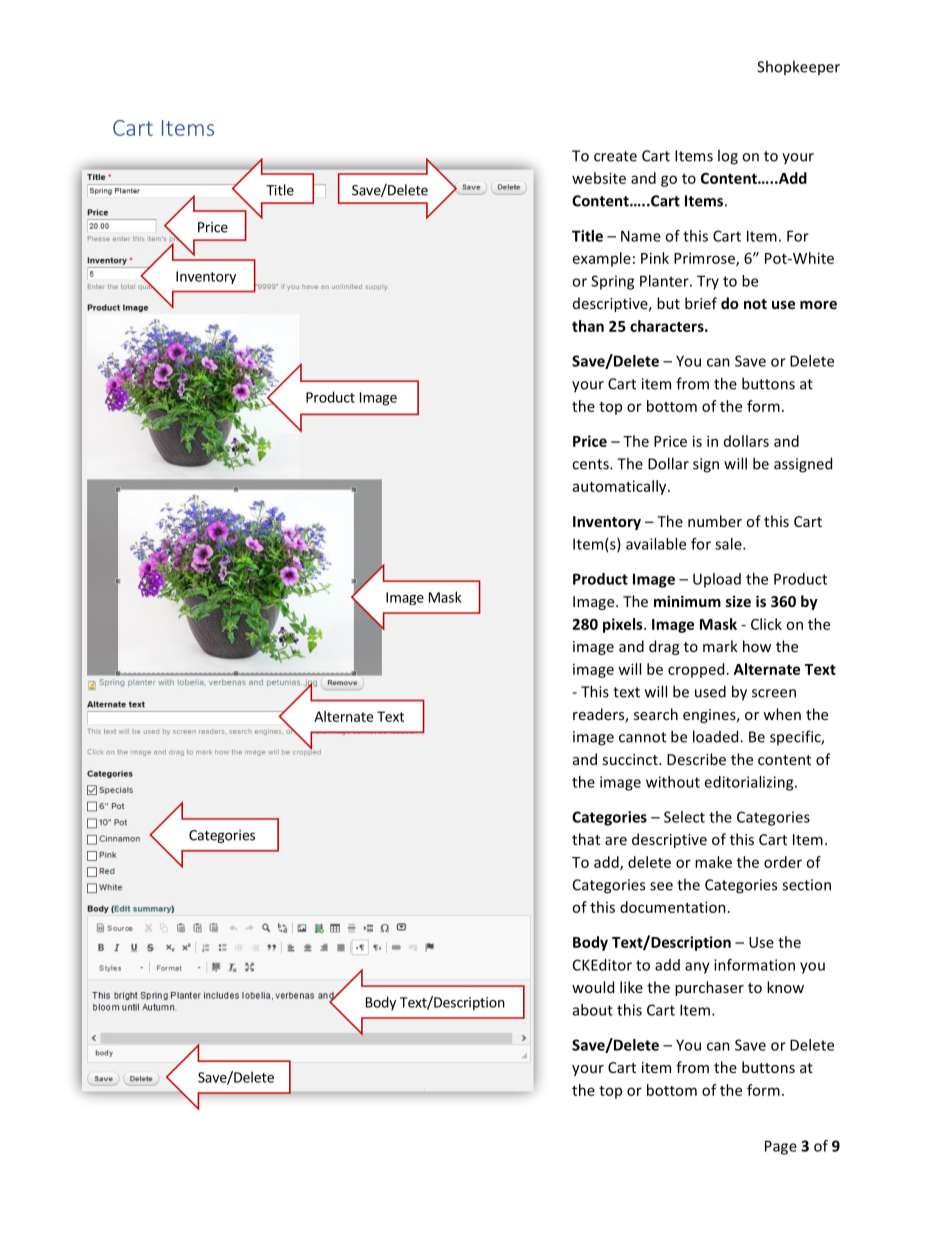 Image resolution: width=952 pixels, height=1233 pixels. I want to click on log, so click(728, 157).
